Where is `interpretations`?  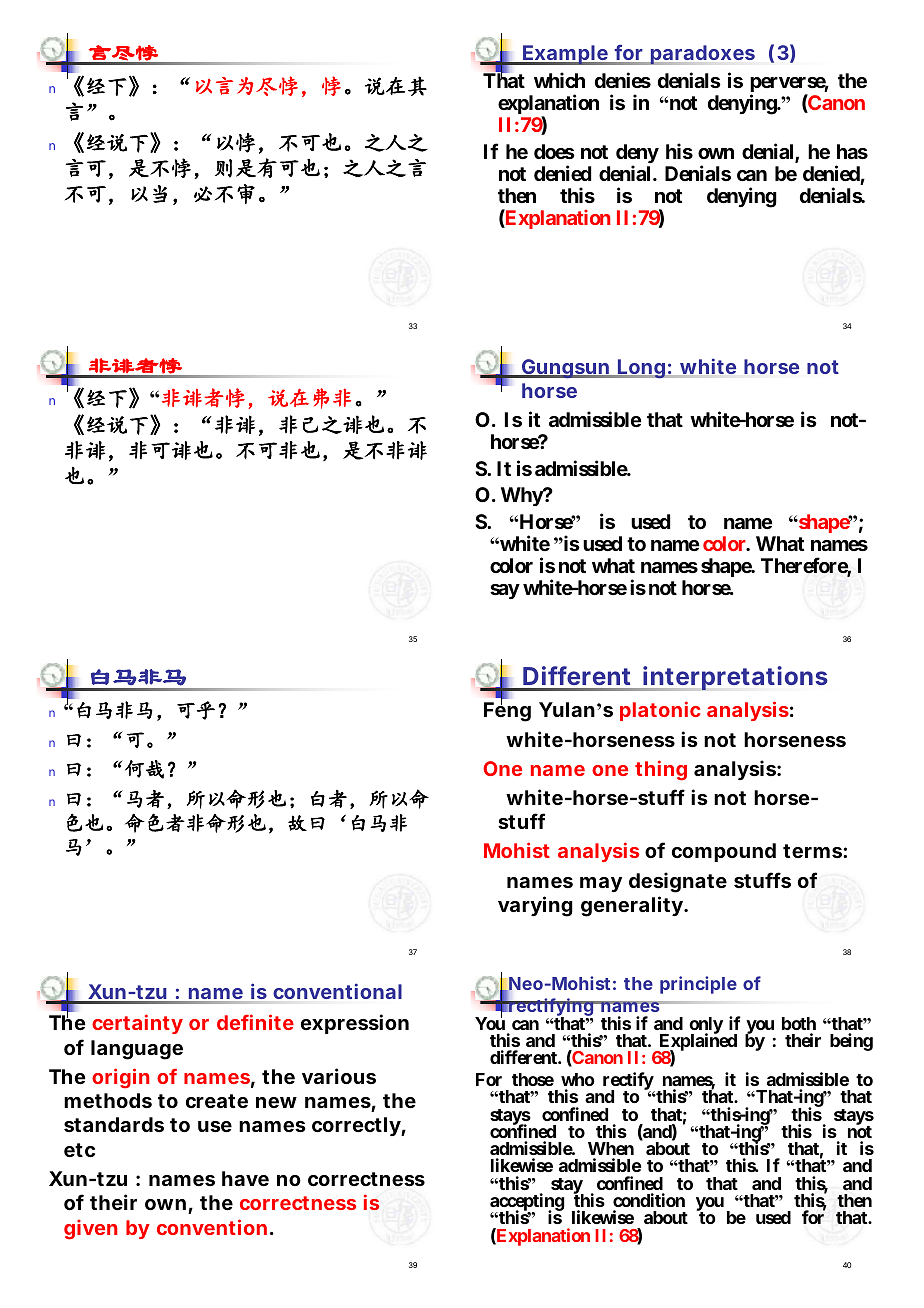 interpretations is located at coordinates (734, 678).
